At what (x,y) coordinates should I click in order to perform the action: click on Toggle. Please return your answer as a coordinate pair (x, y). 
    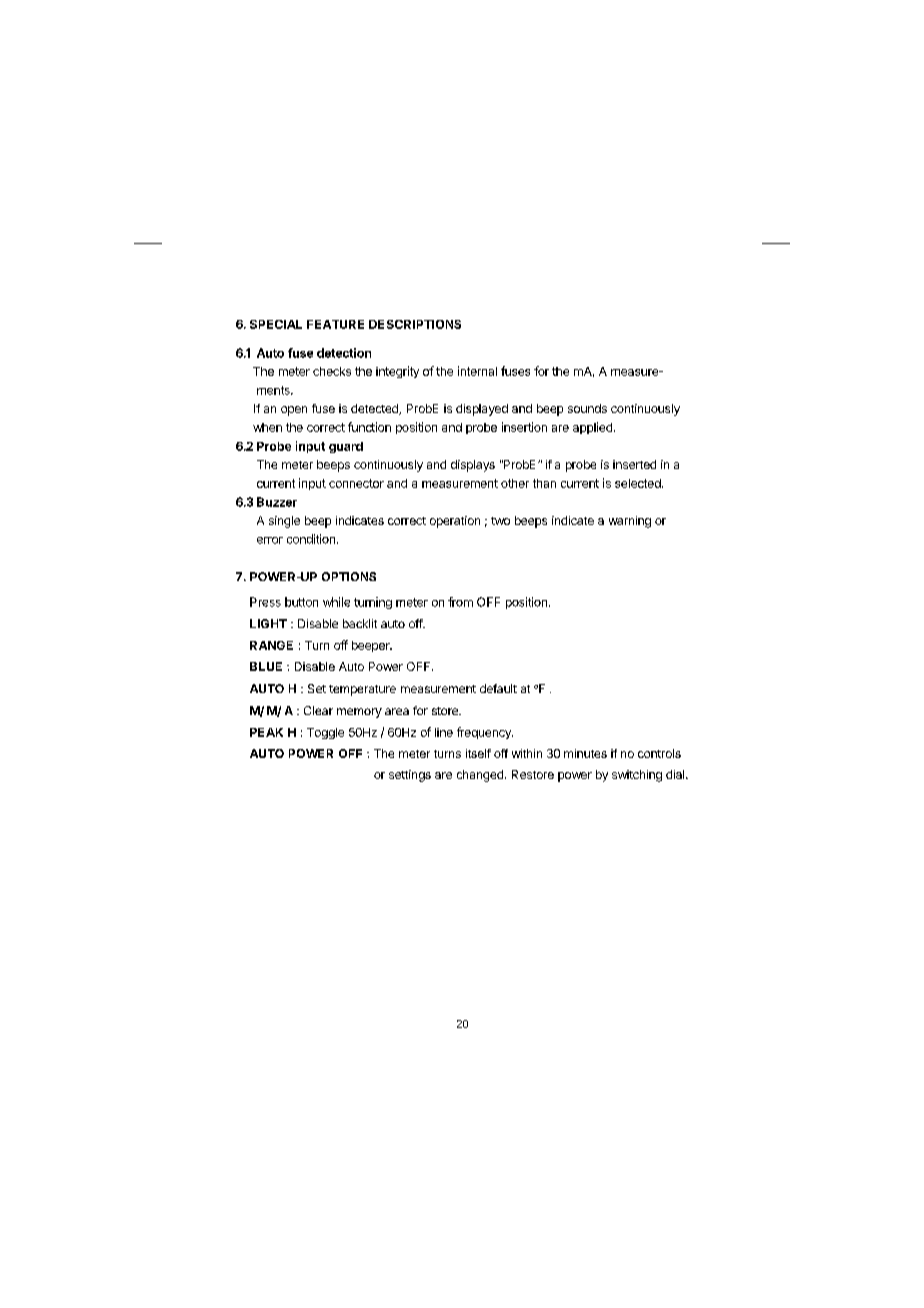
    Looking at the image, I should click on (325, 733).
